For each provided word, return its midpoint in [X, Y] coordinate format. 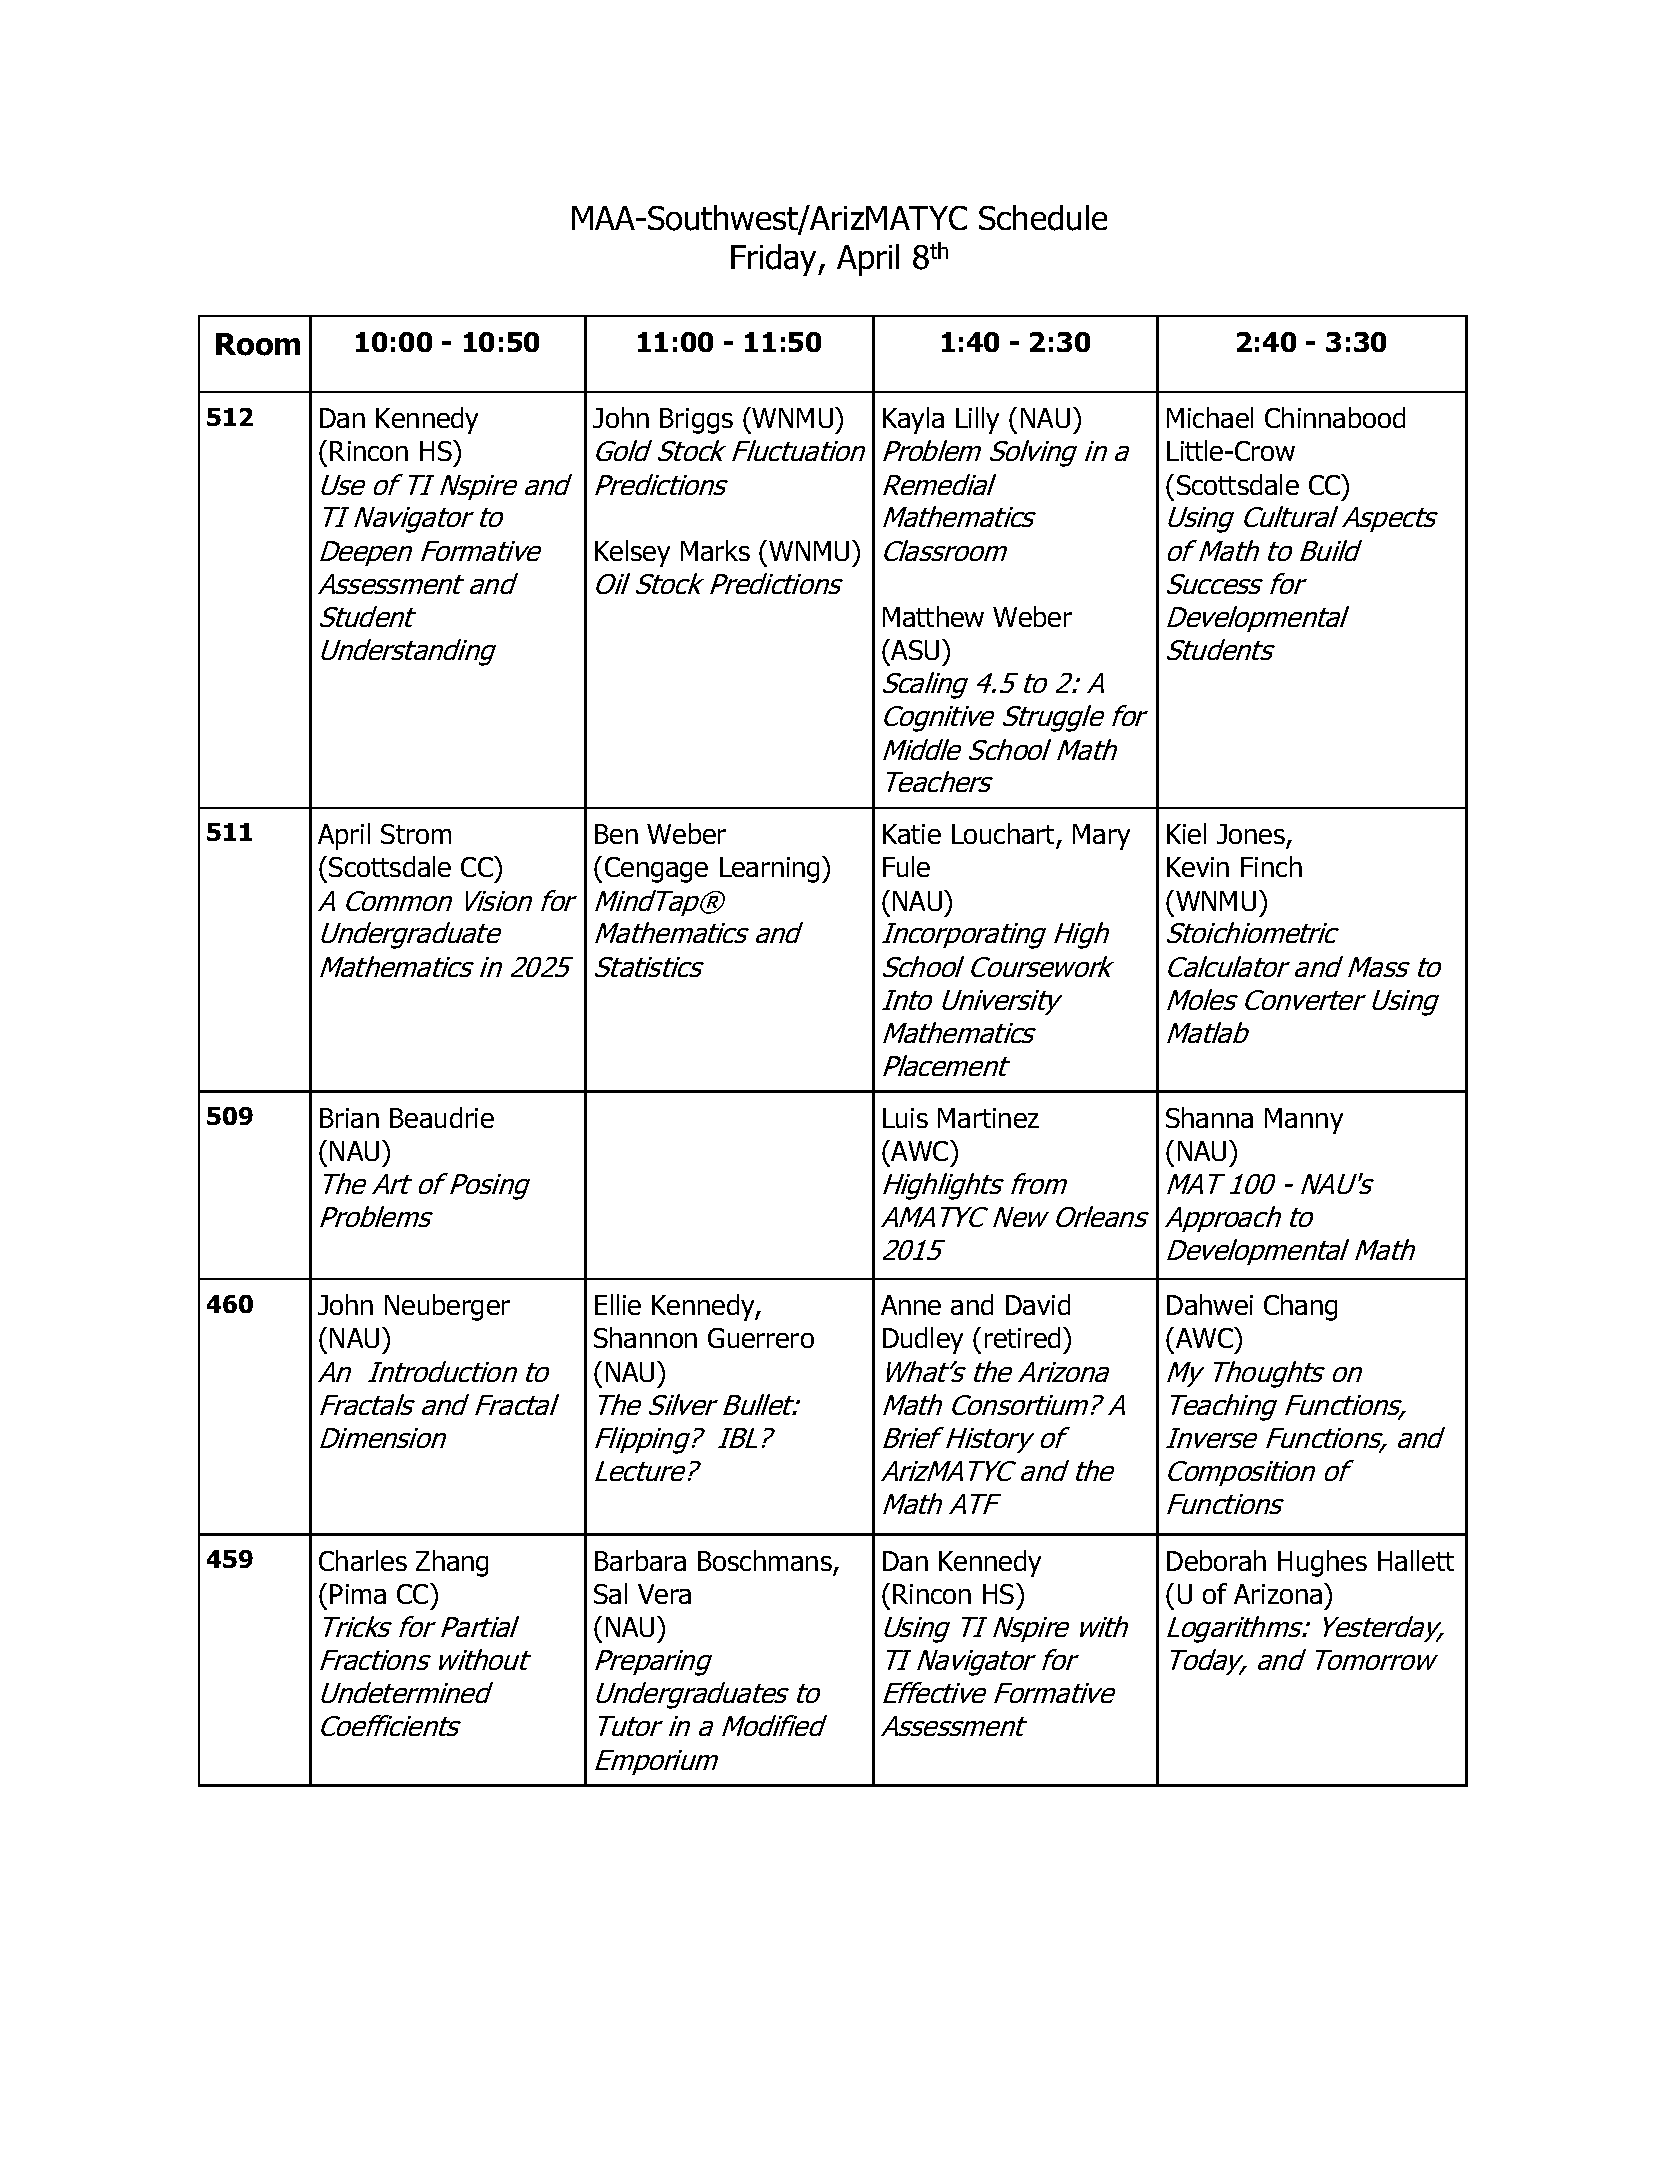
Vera [664, 1594]
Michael [1210, 417]
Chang [1300, 1307]
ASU [914, 649]
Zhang [452, 1563]
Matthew [933, 616]
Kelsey [632, 553]
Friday [775, 260]
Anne [911, 1305]
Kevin [1198, 867]
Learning [771, 869]
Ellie [618, 1304]
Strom [416, 834]
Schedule [1043, 218]
